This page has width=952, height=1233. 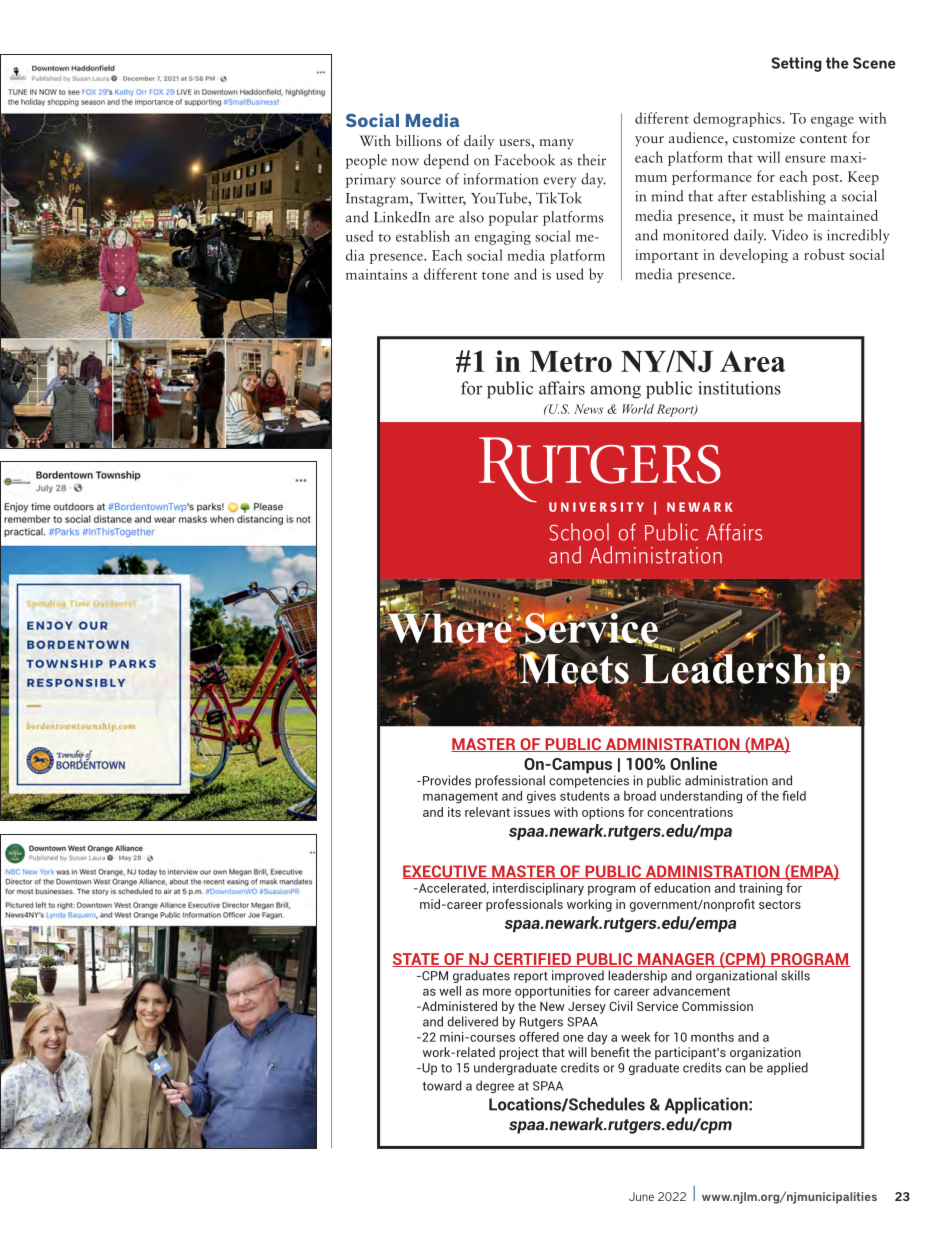 What do you see at coordinates (649, 141) in the page?
I see `your` at bounding box center [649, 141].
